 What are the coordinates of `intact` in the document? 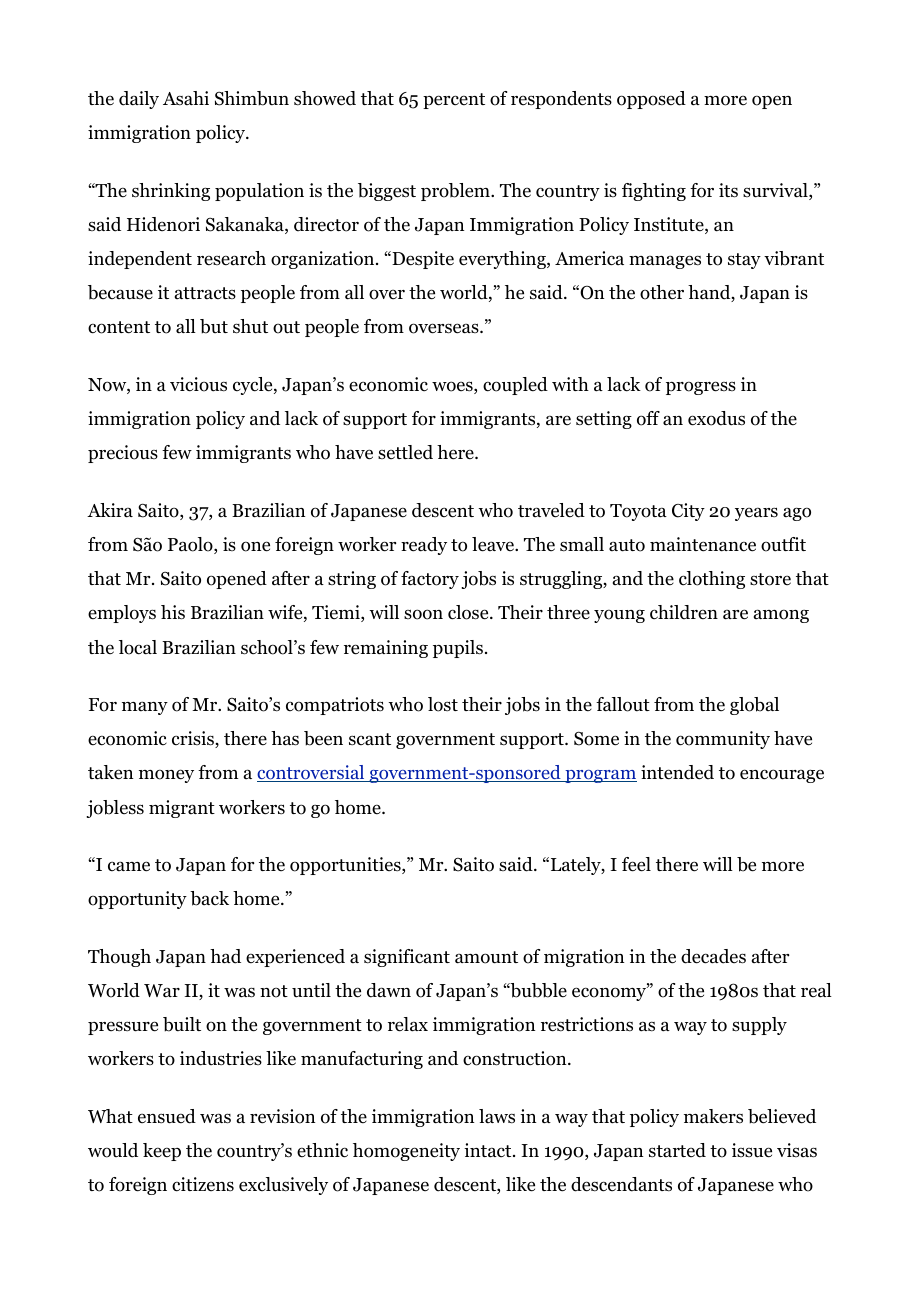 It's located at (489, 1150).
